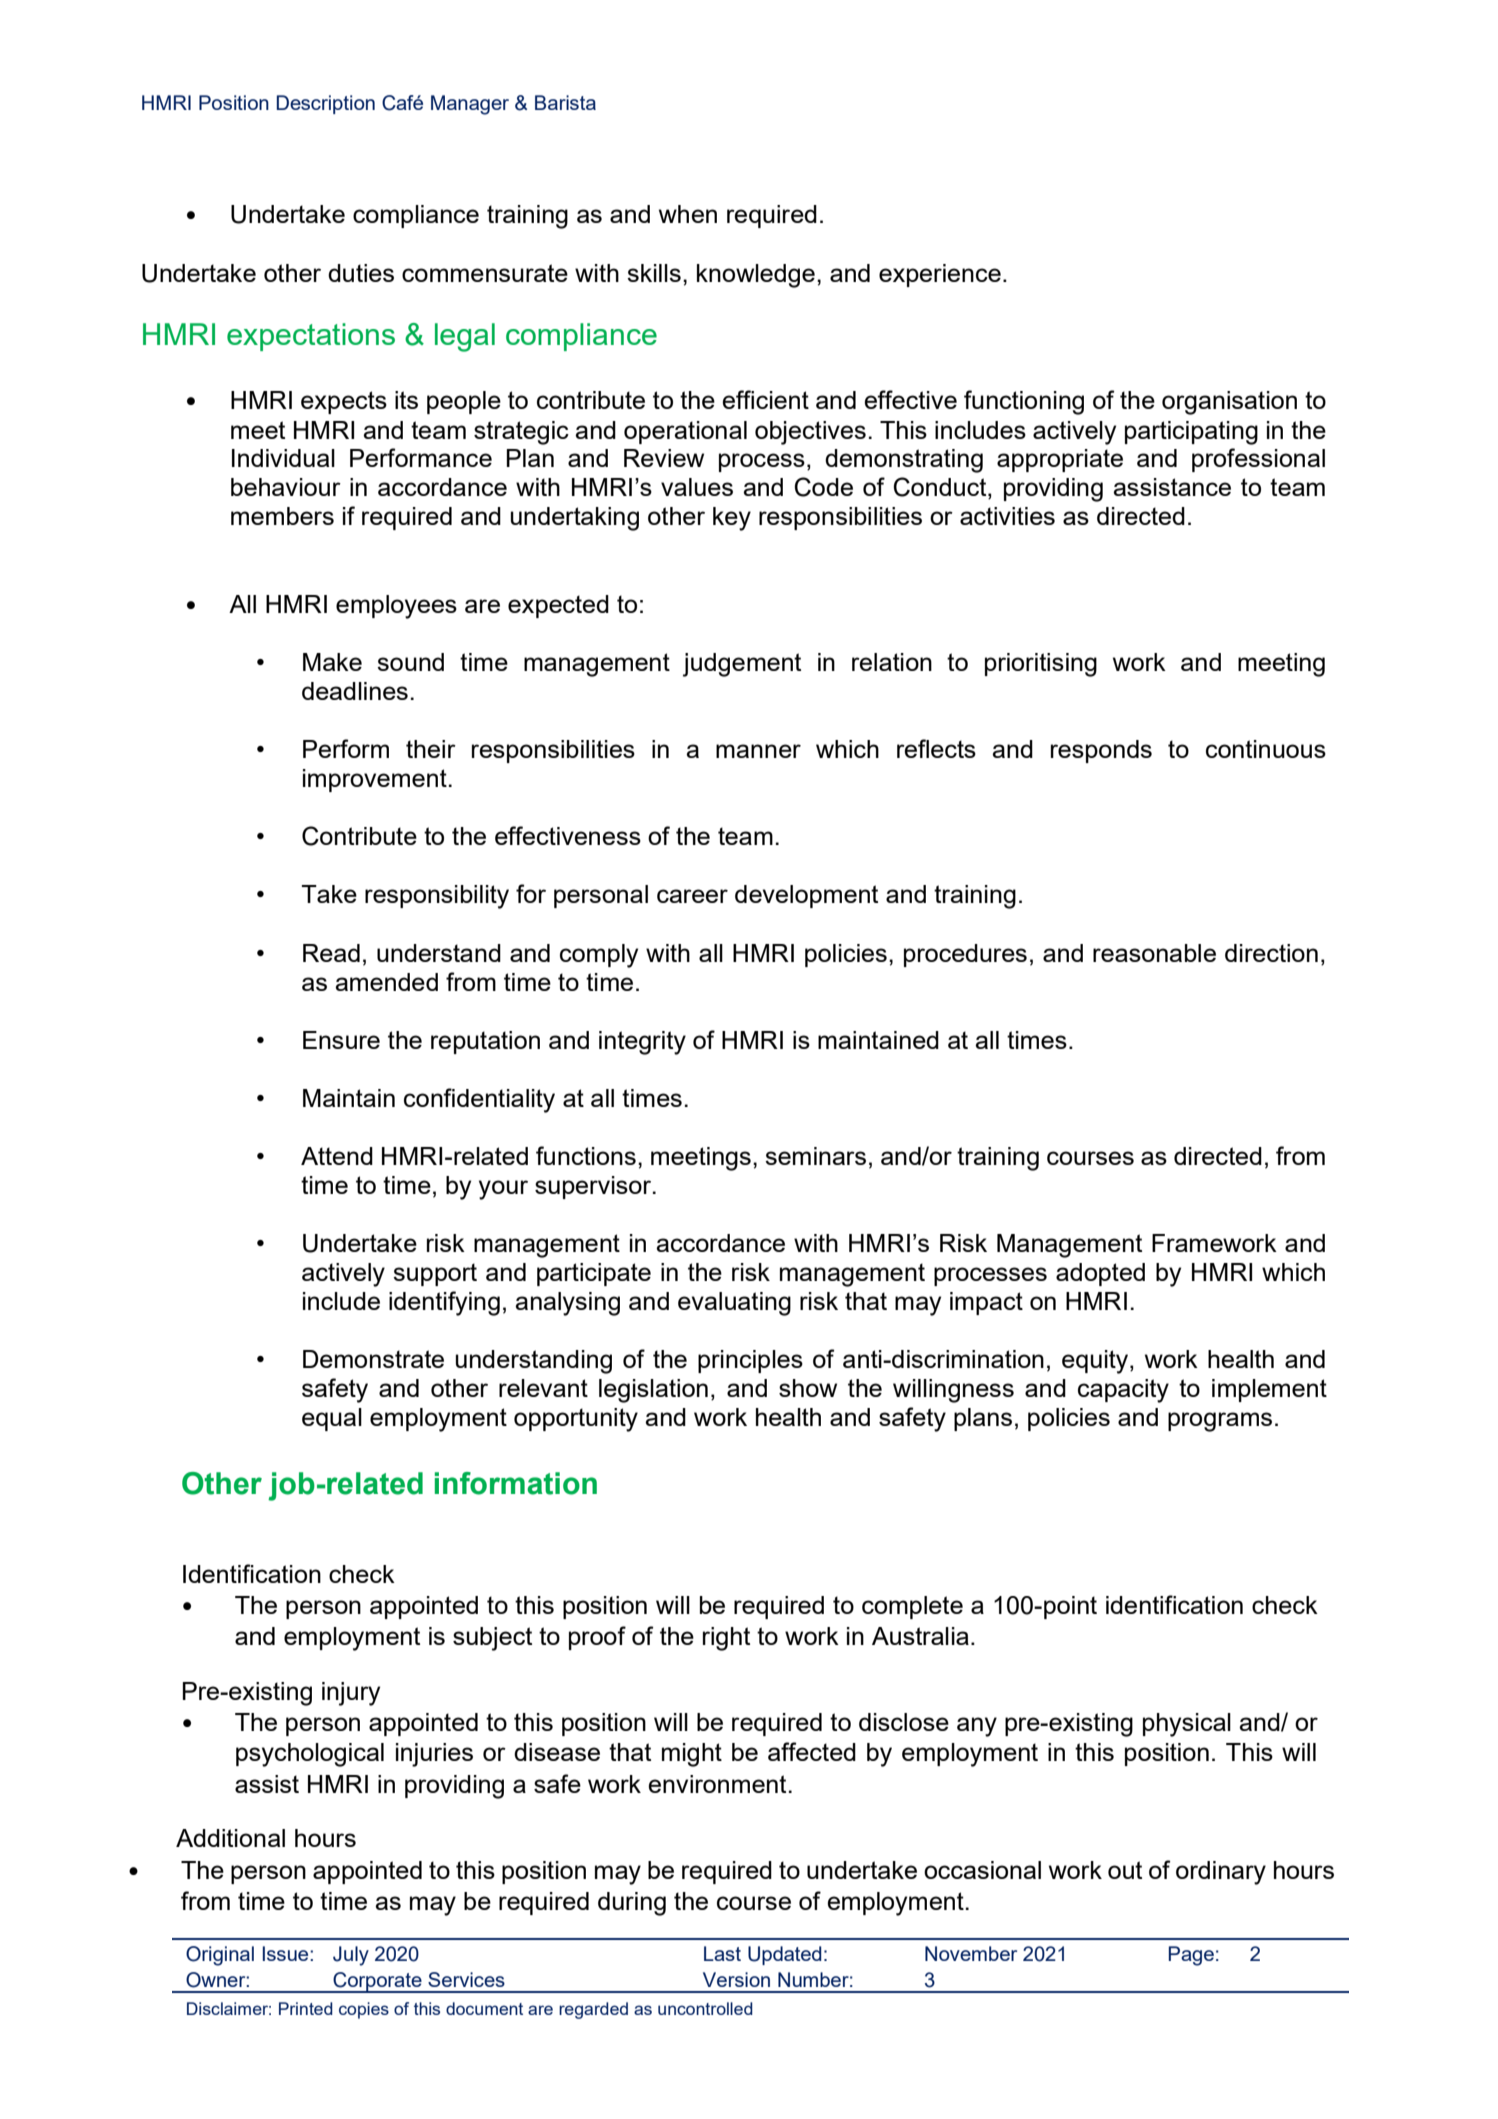  Describe the element at coordinates (1191, 1956) in the image. I see `Page` at that location.
